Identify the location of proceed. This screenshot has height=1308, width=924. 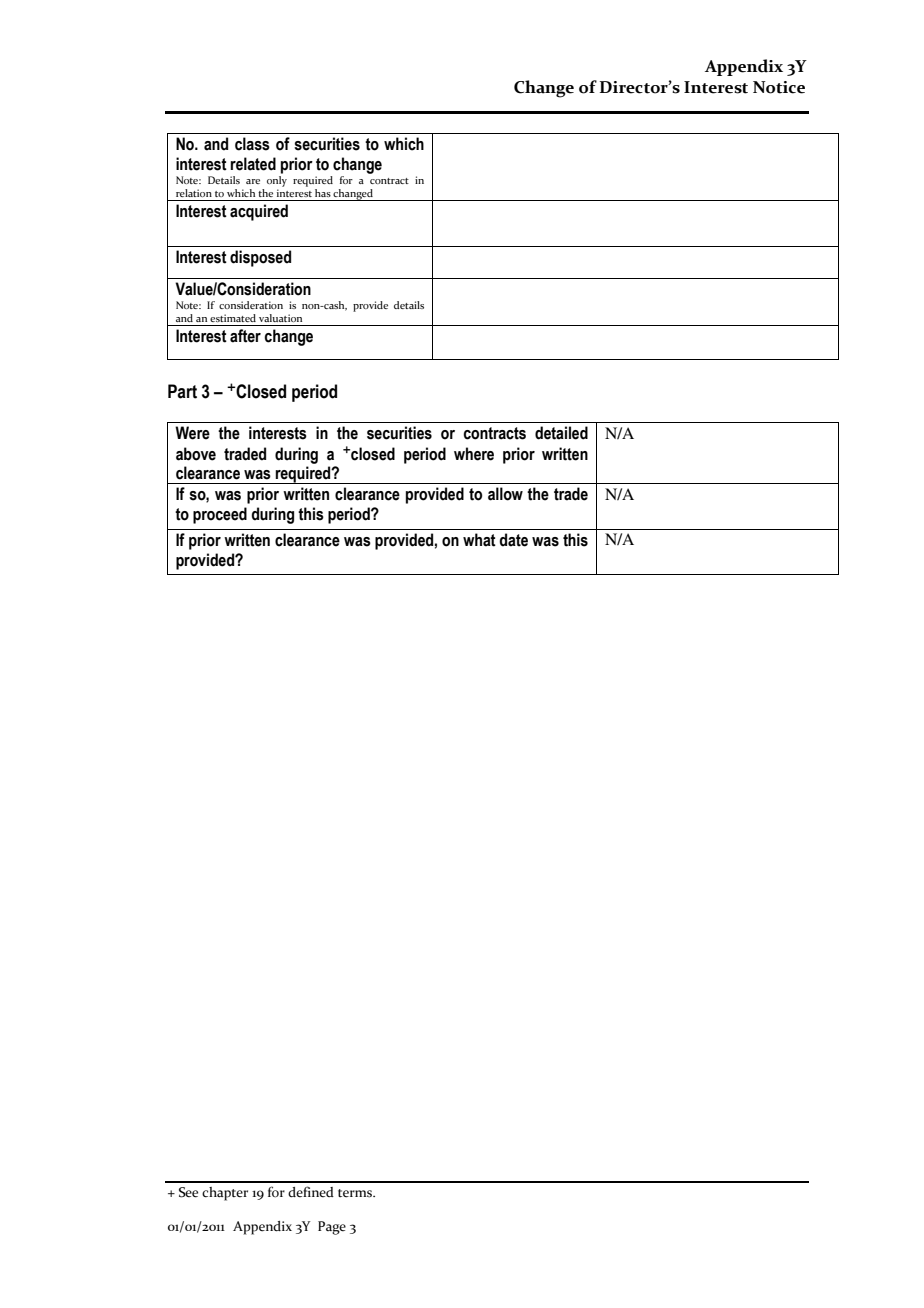
(220, 515).
